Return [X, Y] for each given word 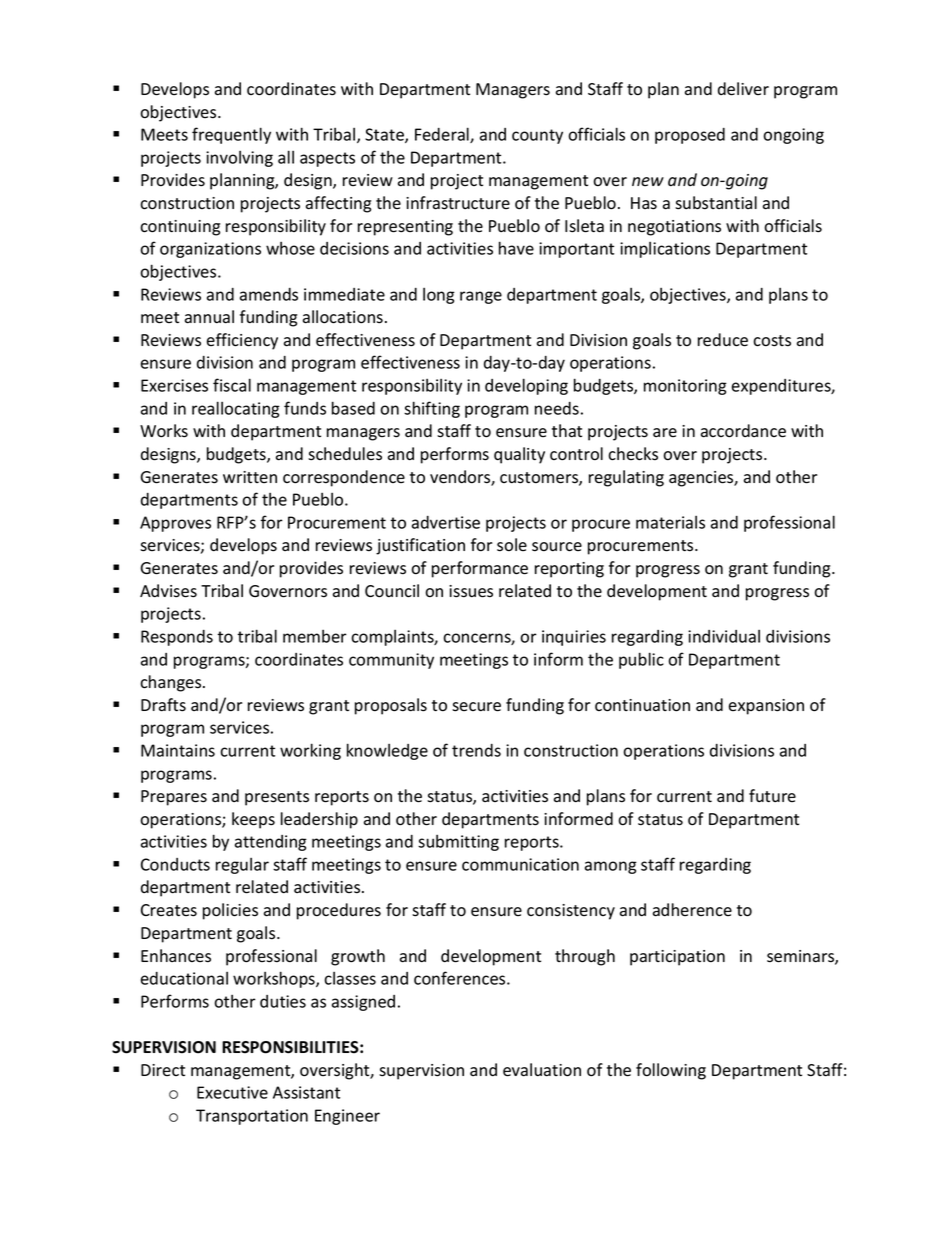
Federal [443, 135]
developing [526, 386]
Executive [232, 1092]
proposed [690, 136]
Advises [168, 591]
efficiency [242, 341]
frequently [231, 135]
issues [471, 591]
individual [724, 636]
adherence [692, 910]
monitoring [685, 387]
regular [242, 866]
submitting [458, 843]
